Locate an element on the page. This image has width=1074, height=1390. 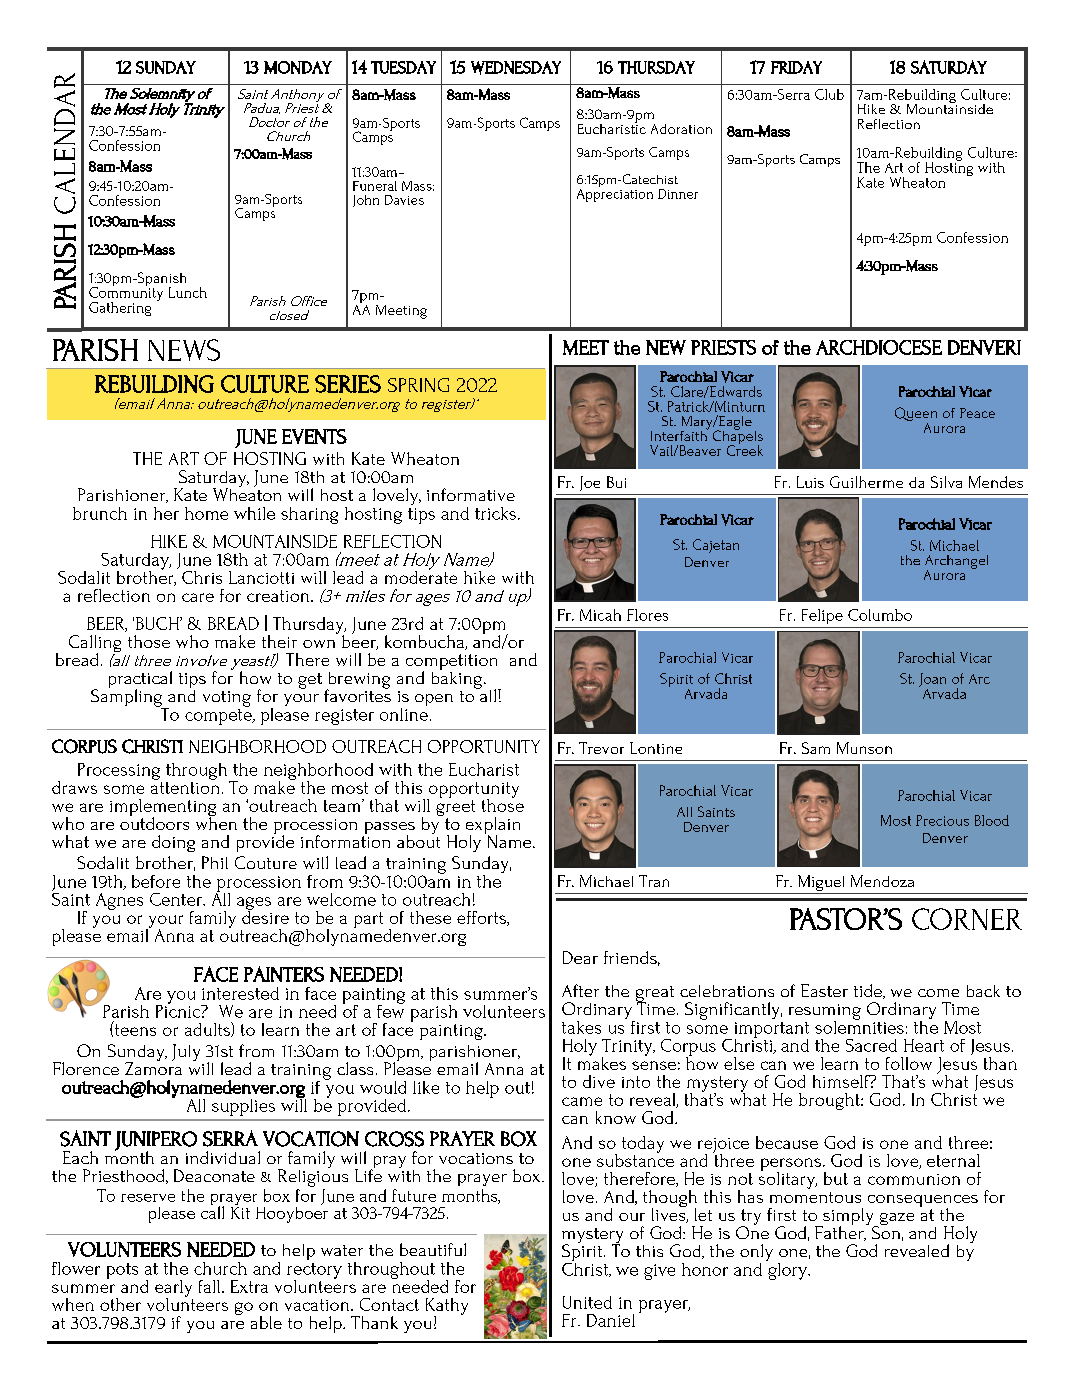
Center is located at coordinates (177, 899).
